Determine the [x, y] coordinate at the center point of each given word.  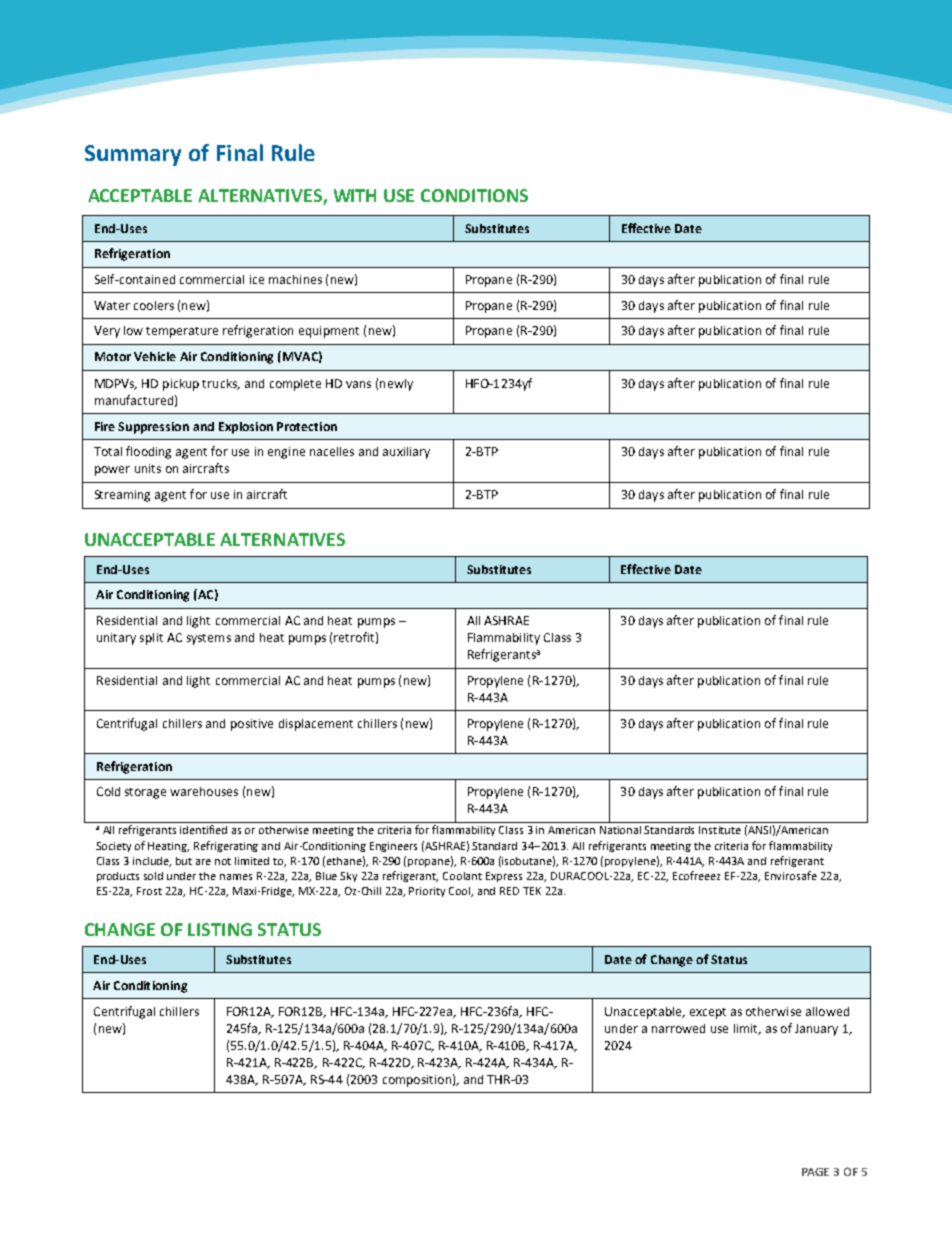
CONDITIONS [474, 195]
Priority [427, 892]
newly [396, 385]
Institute [720, 830]
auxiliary [406, 453]
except [708, 1013]
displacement [316, 725]
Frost [149, 891]
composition [417, 1081]
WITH [355, 195]
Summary [133, 155]
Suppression [153, 428]
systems [209, 639]
